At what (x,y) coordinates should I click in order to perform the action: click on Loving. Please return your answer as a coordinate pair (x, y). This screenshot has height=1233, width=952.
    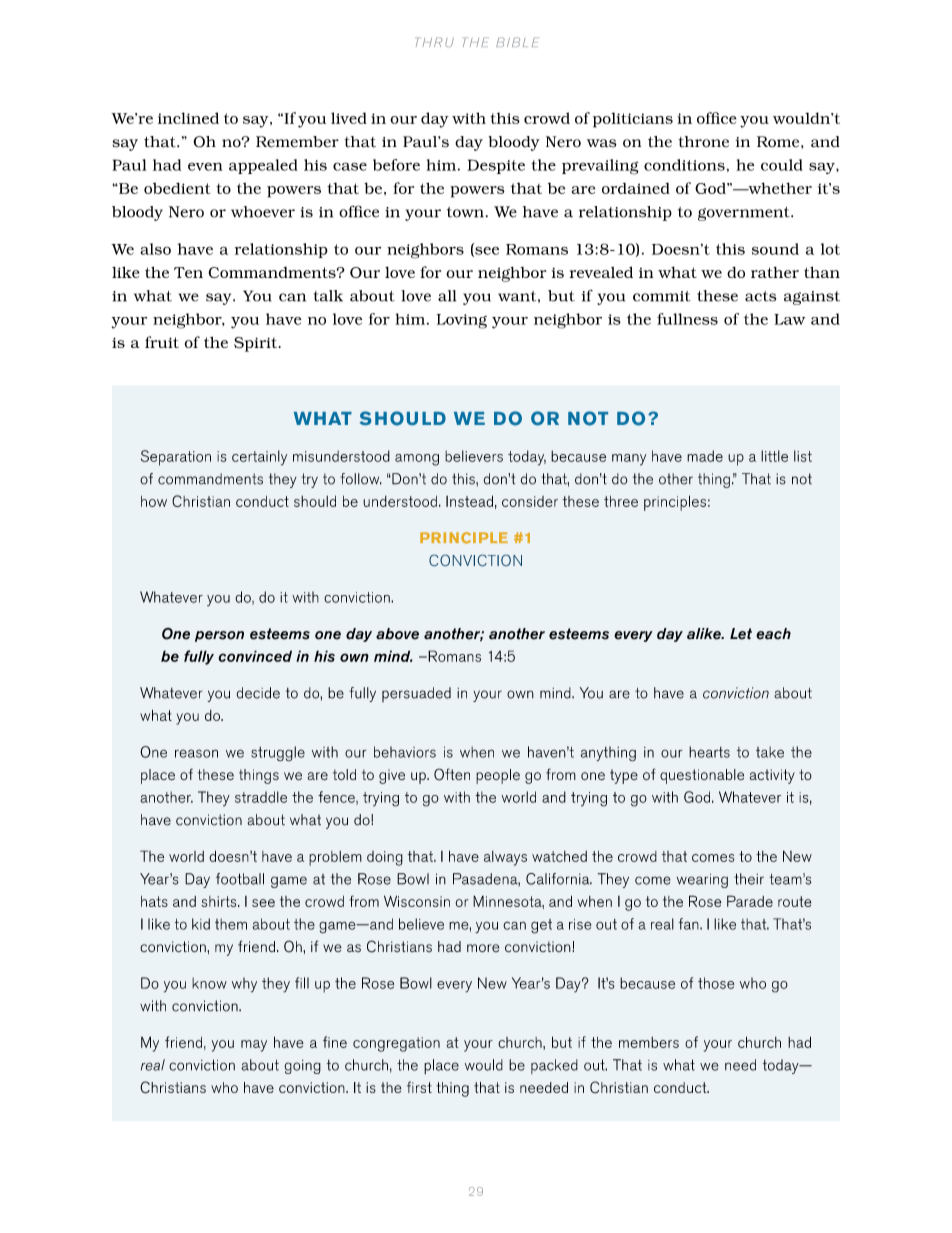
    Looking at the image, I should click on (462, 321).
